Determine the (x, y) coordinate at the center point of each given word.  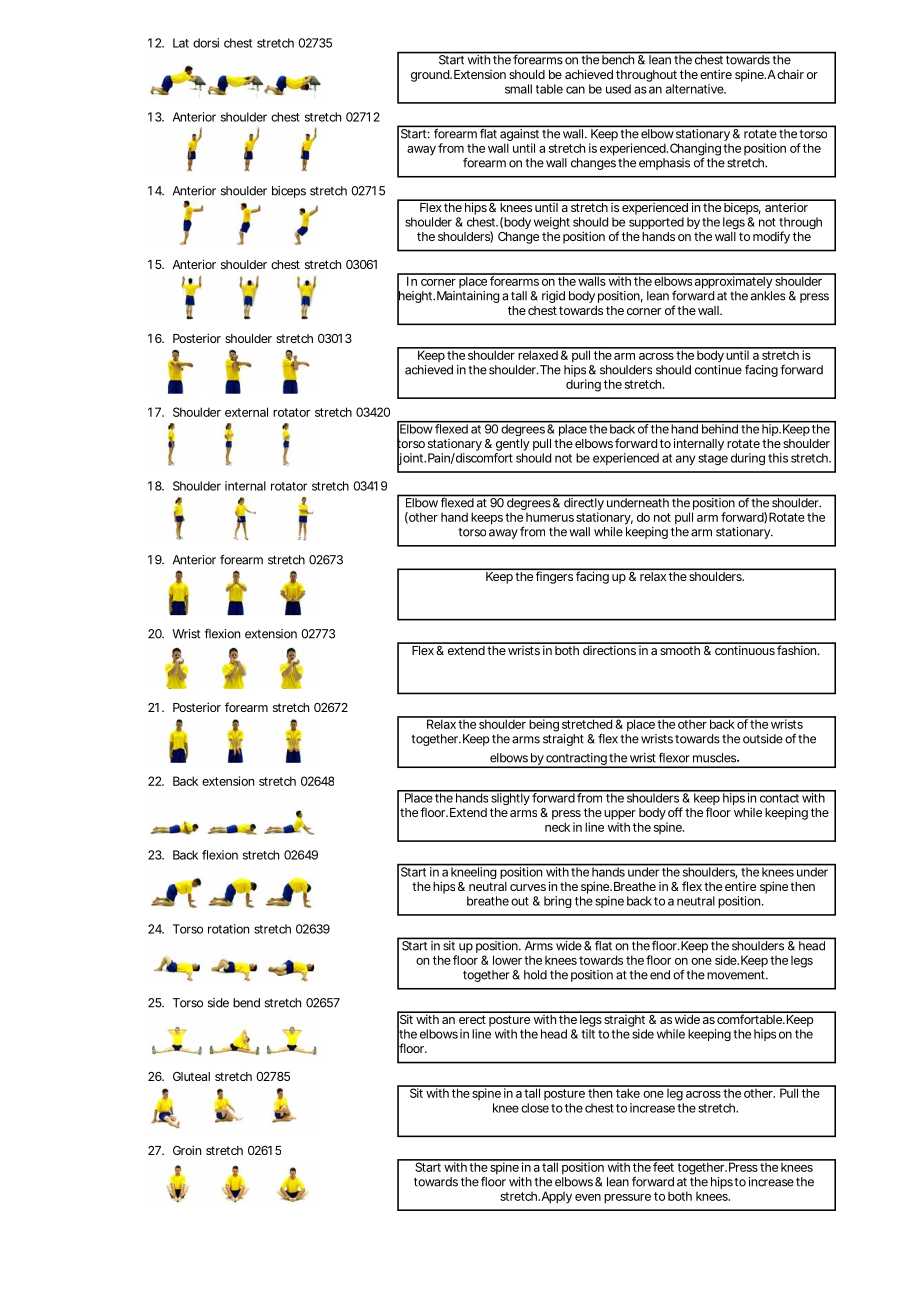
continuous (745, 649)
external (246, 412)
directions (610, 649)
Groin (187, 1150)
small (518, 89)
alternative (696, 89)
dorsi (206, 43)
